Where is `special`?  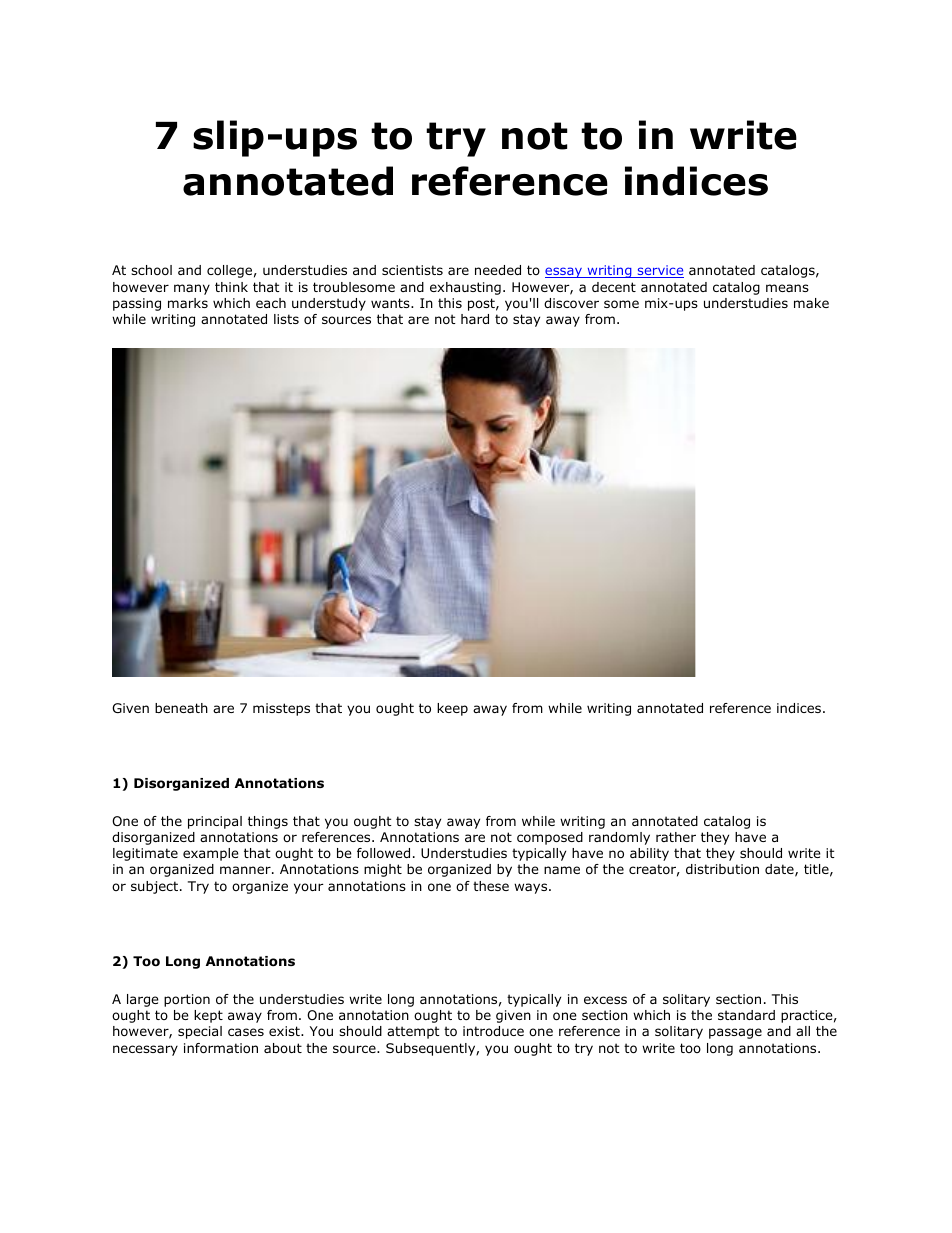 special is located at coordinates (200, 1032).
